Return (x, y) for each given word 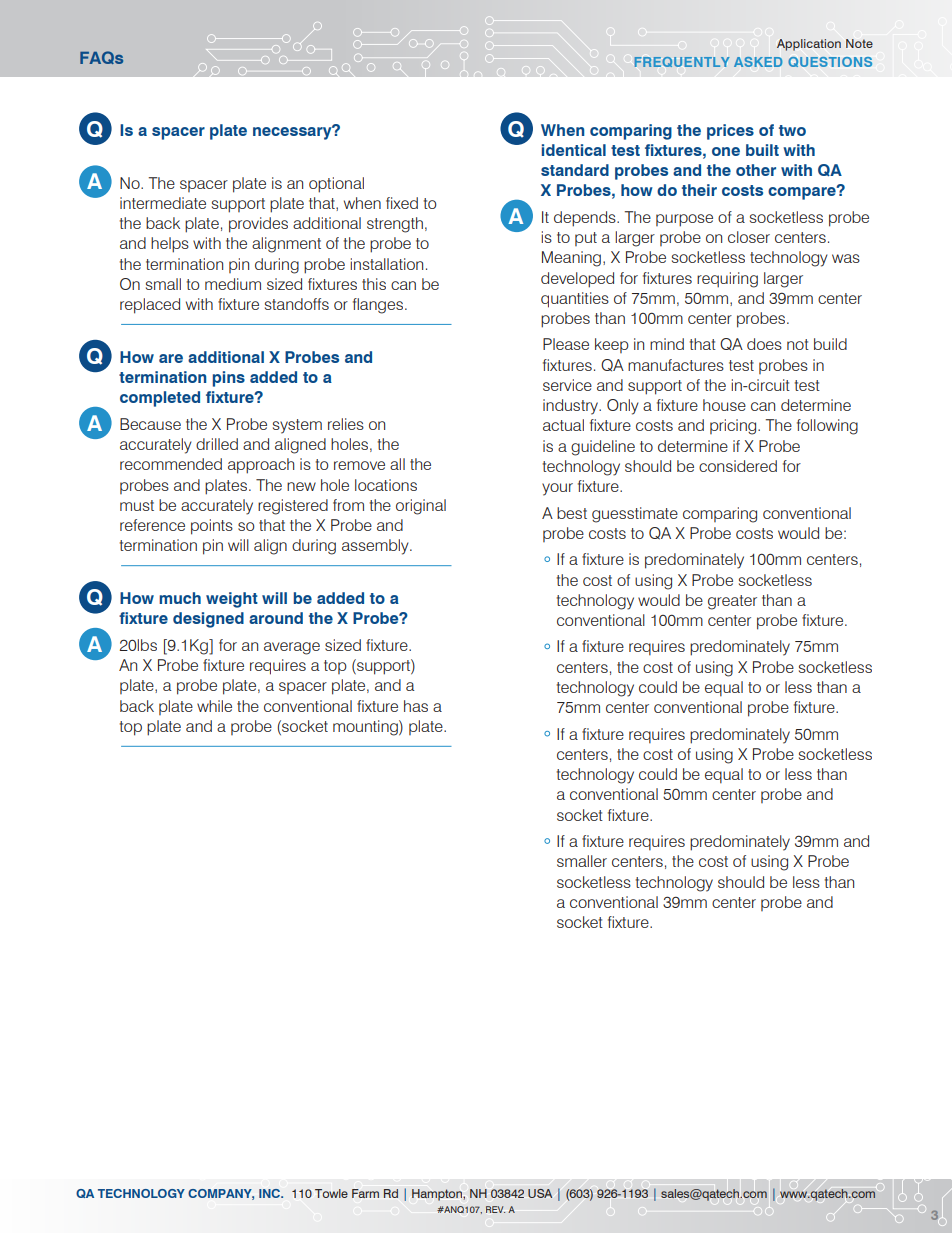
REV (495, 1209)
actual (563, 425)
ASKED (758, 62)
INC (270, 1193)
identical (574, 150)
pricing (734, 427)
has (416, 706)
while (214, 706)
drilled (217, 444)
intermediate (163, 203)
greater (732, 602)
